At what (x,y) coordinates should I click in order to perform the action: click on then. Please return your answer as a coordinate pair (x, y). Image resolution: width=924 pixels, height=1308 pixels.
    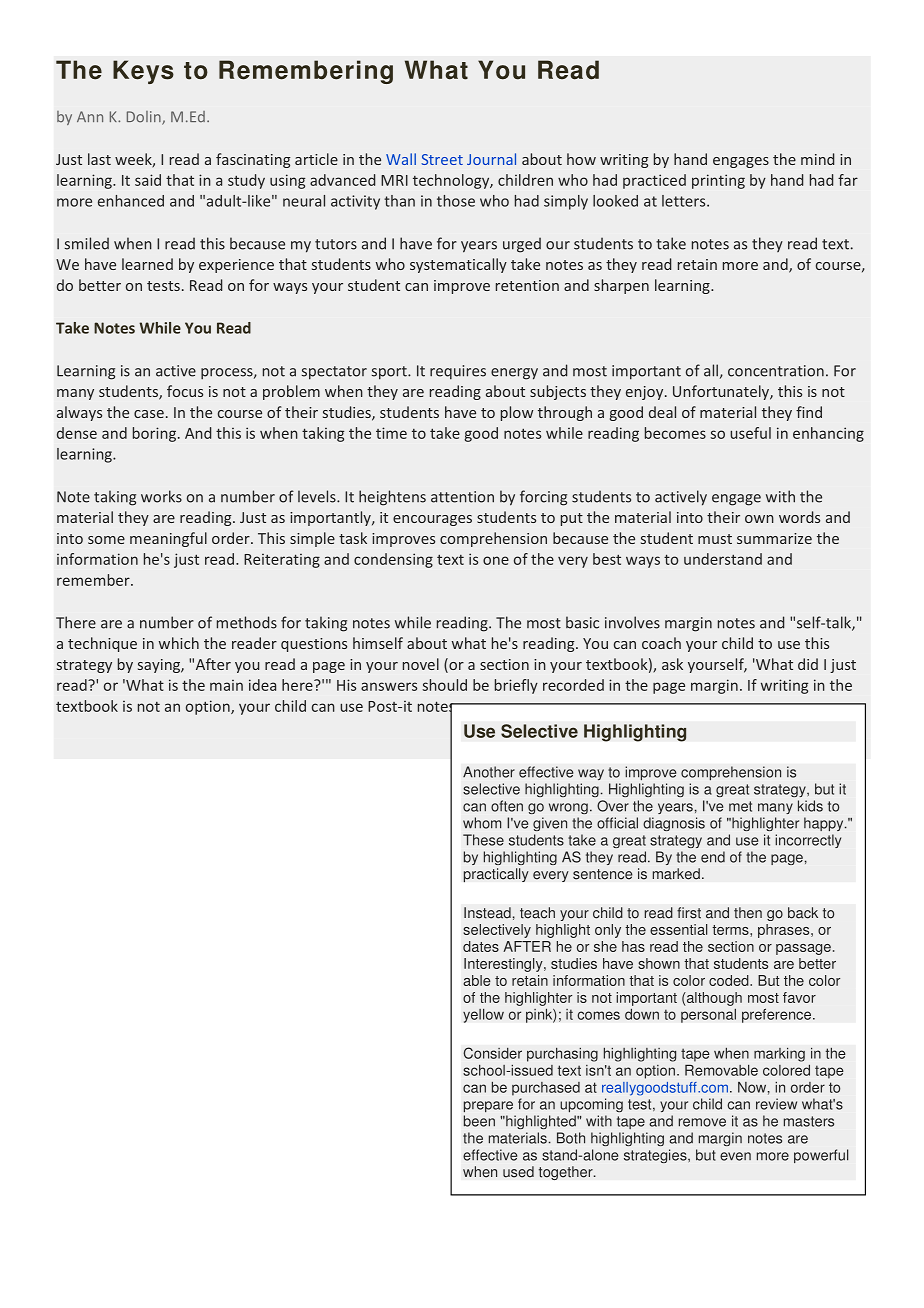
    Looking at the image, I should click on (748, 913).
